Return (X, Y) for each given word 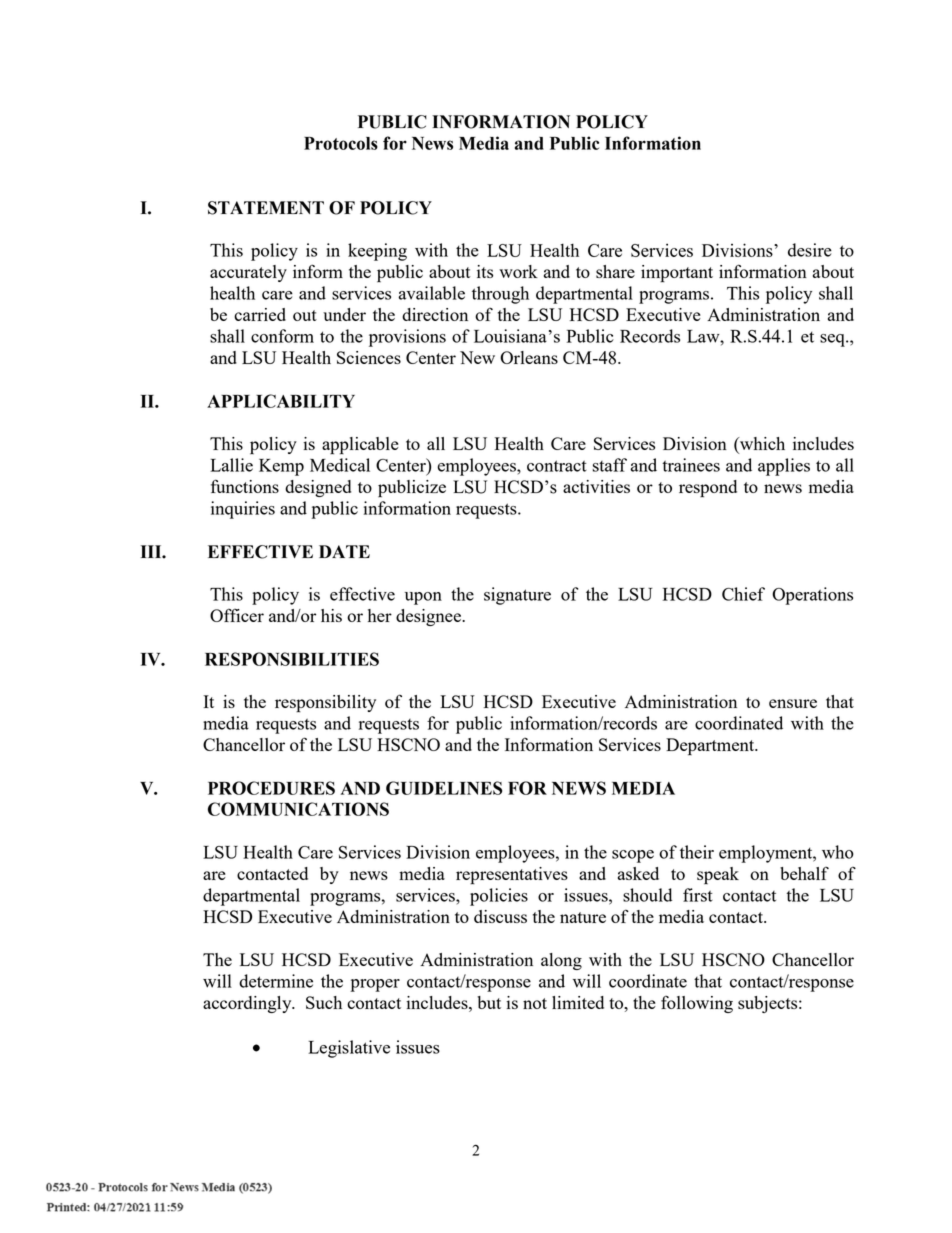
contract (557, 466)
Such (324, 1002)
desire (810, 250)
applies (784, 467)
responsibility (325, 704)
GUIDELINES (444, 788)
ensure (793, 703)
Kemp (281, 467)
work (518, 271)
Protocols (341, 143)
